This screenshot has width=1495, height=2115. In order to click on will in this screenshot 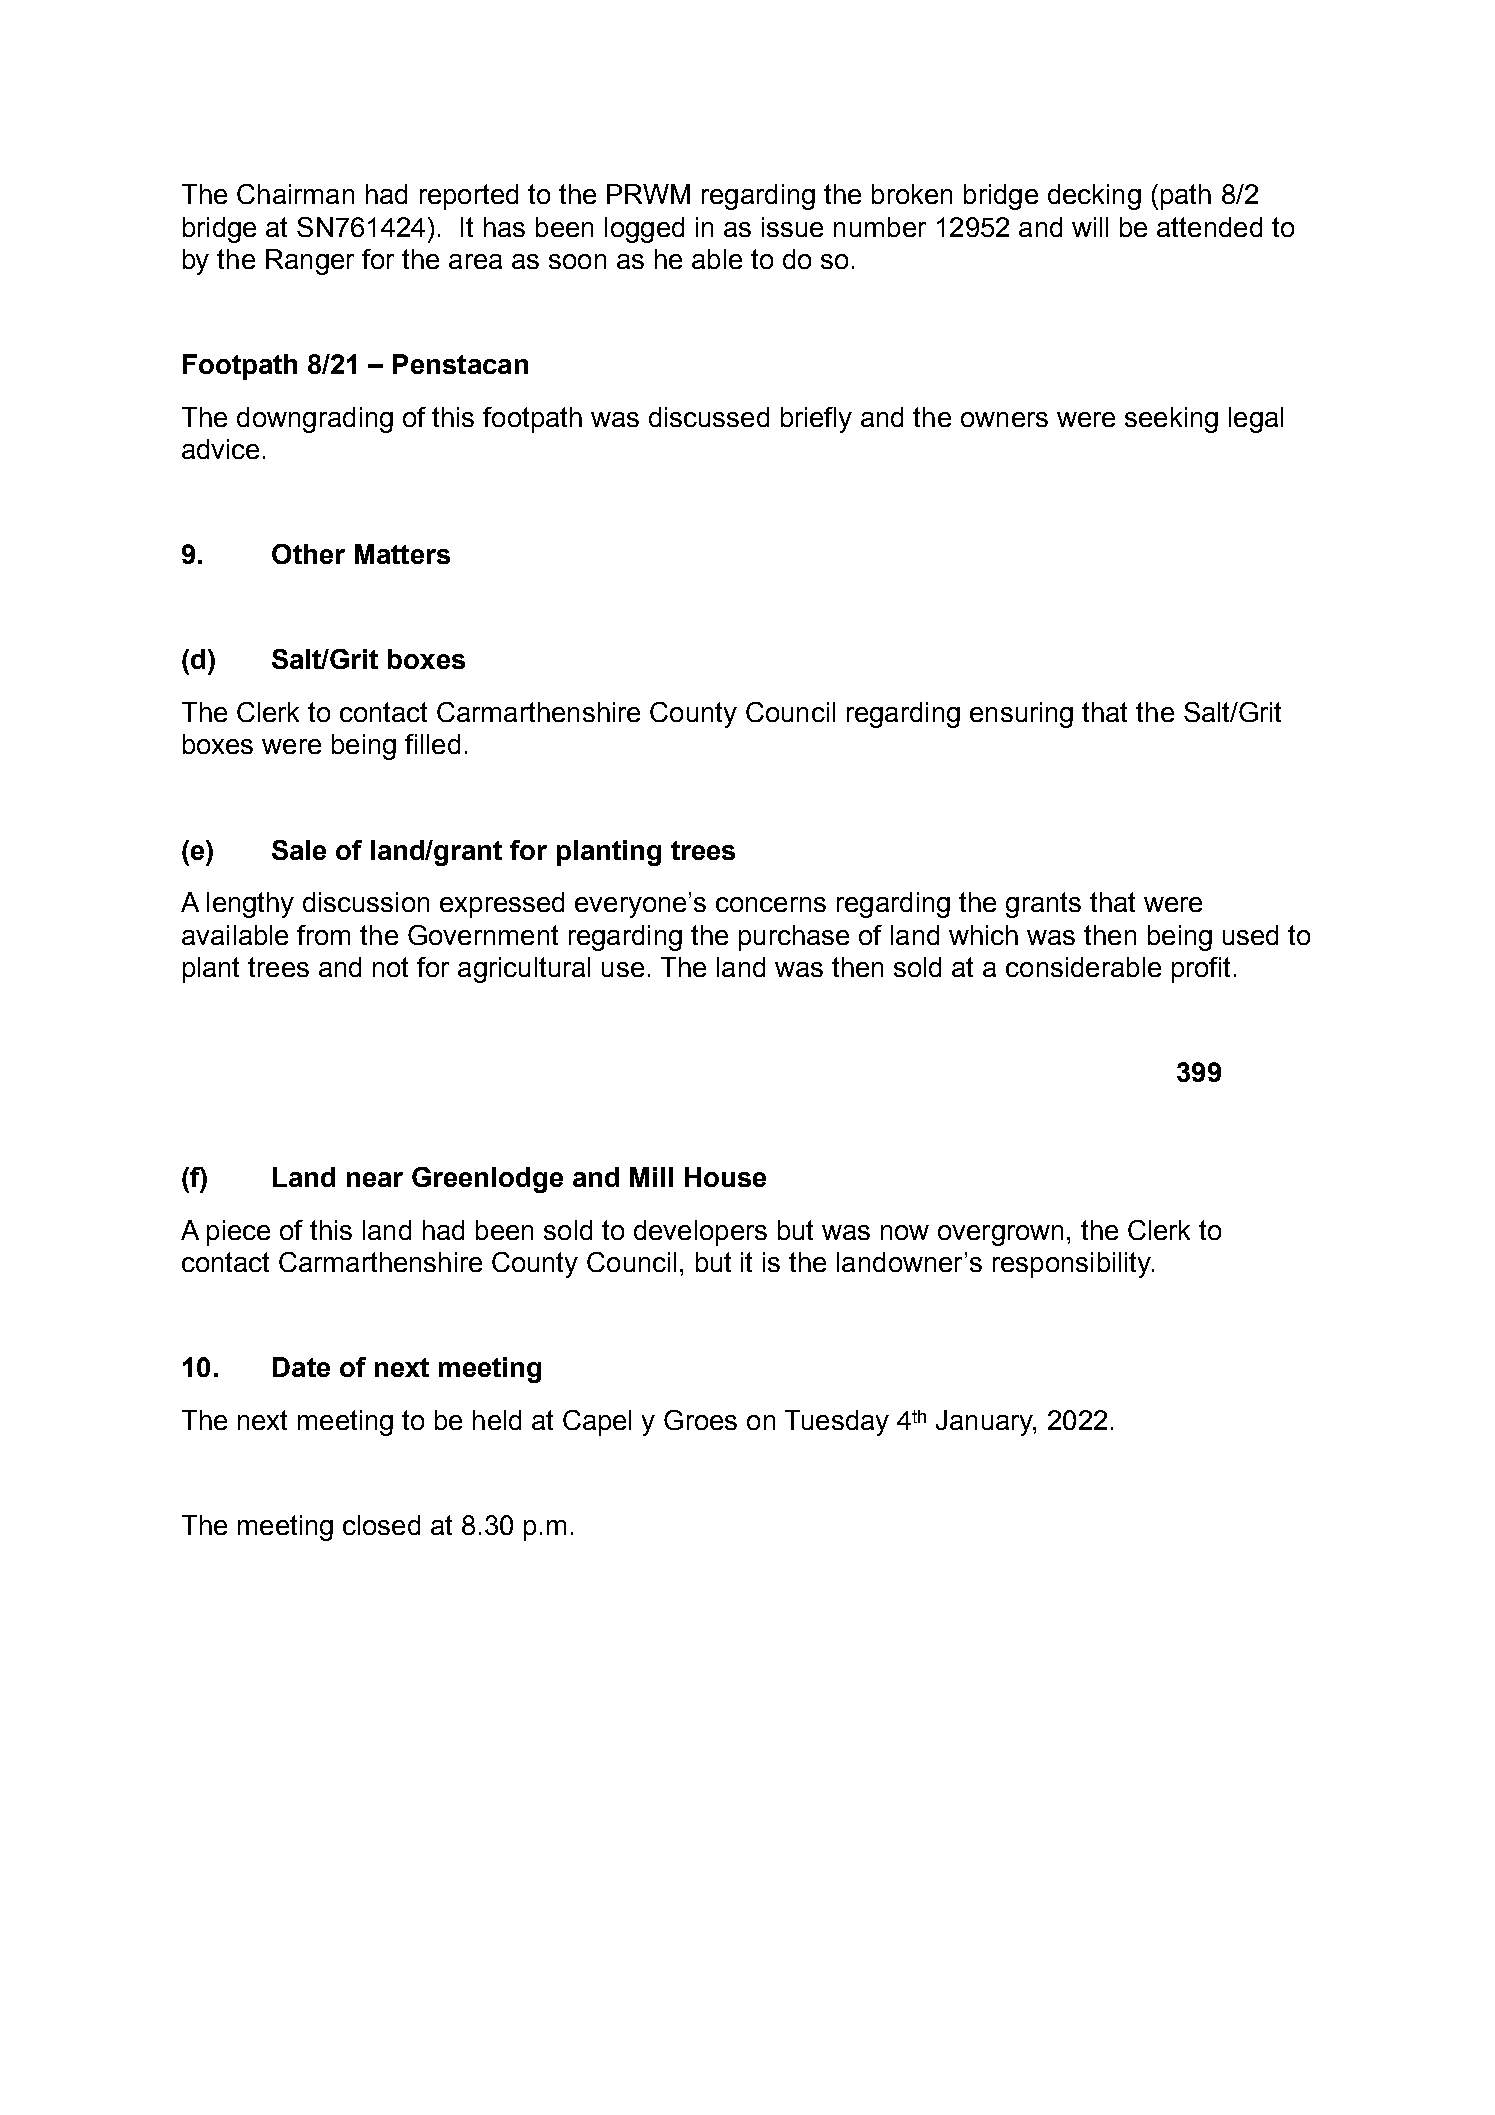, I will do `click(1090, 227)`.
